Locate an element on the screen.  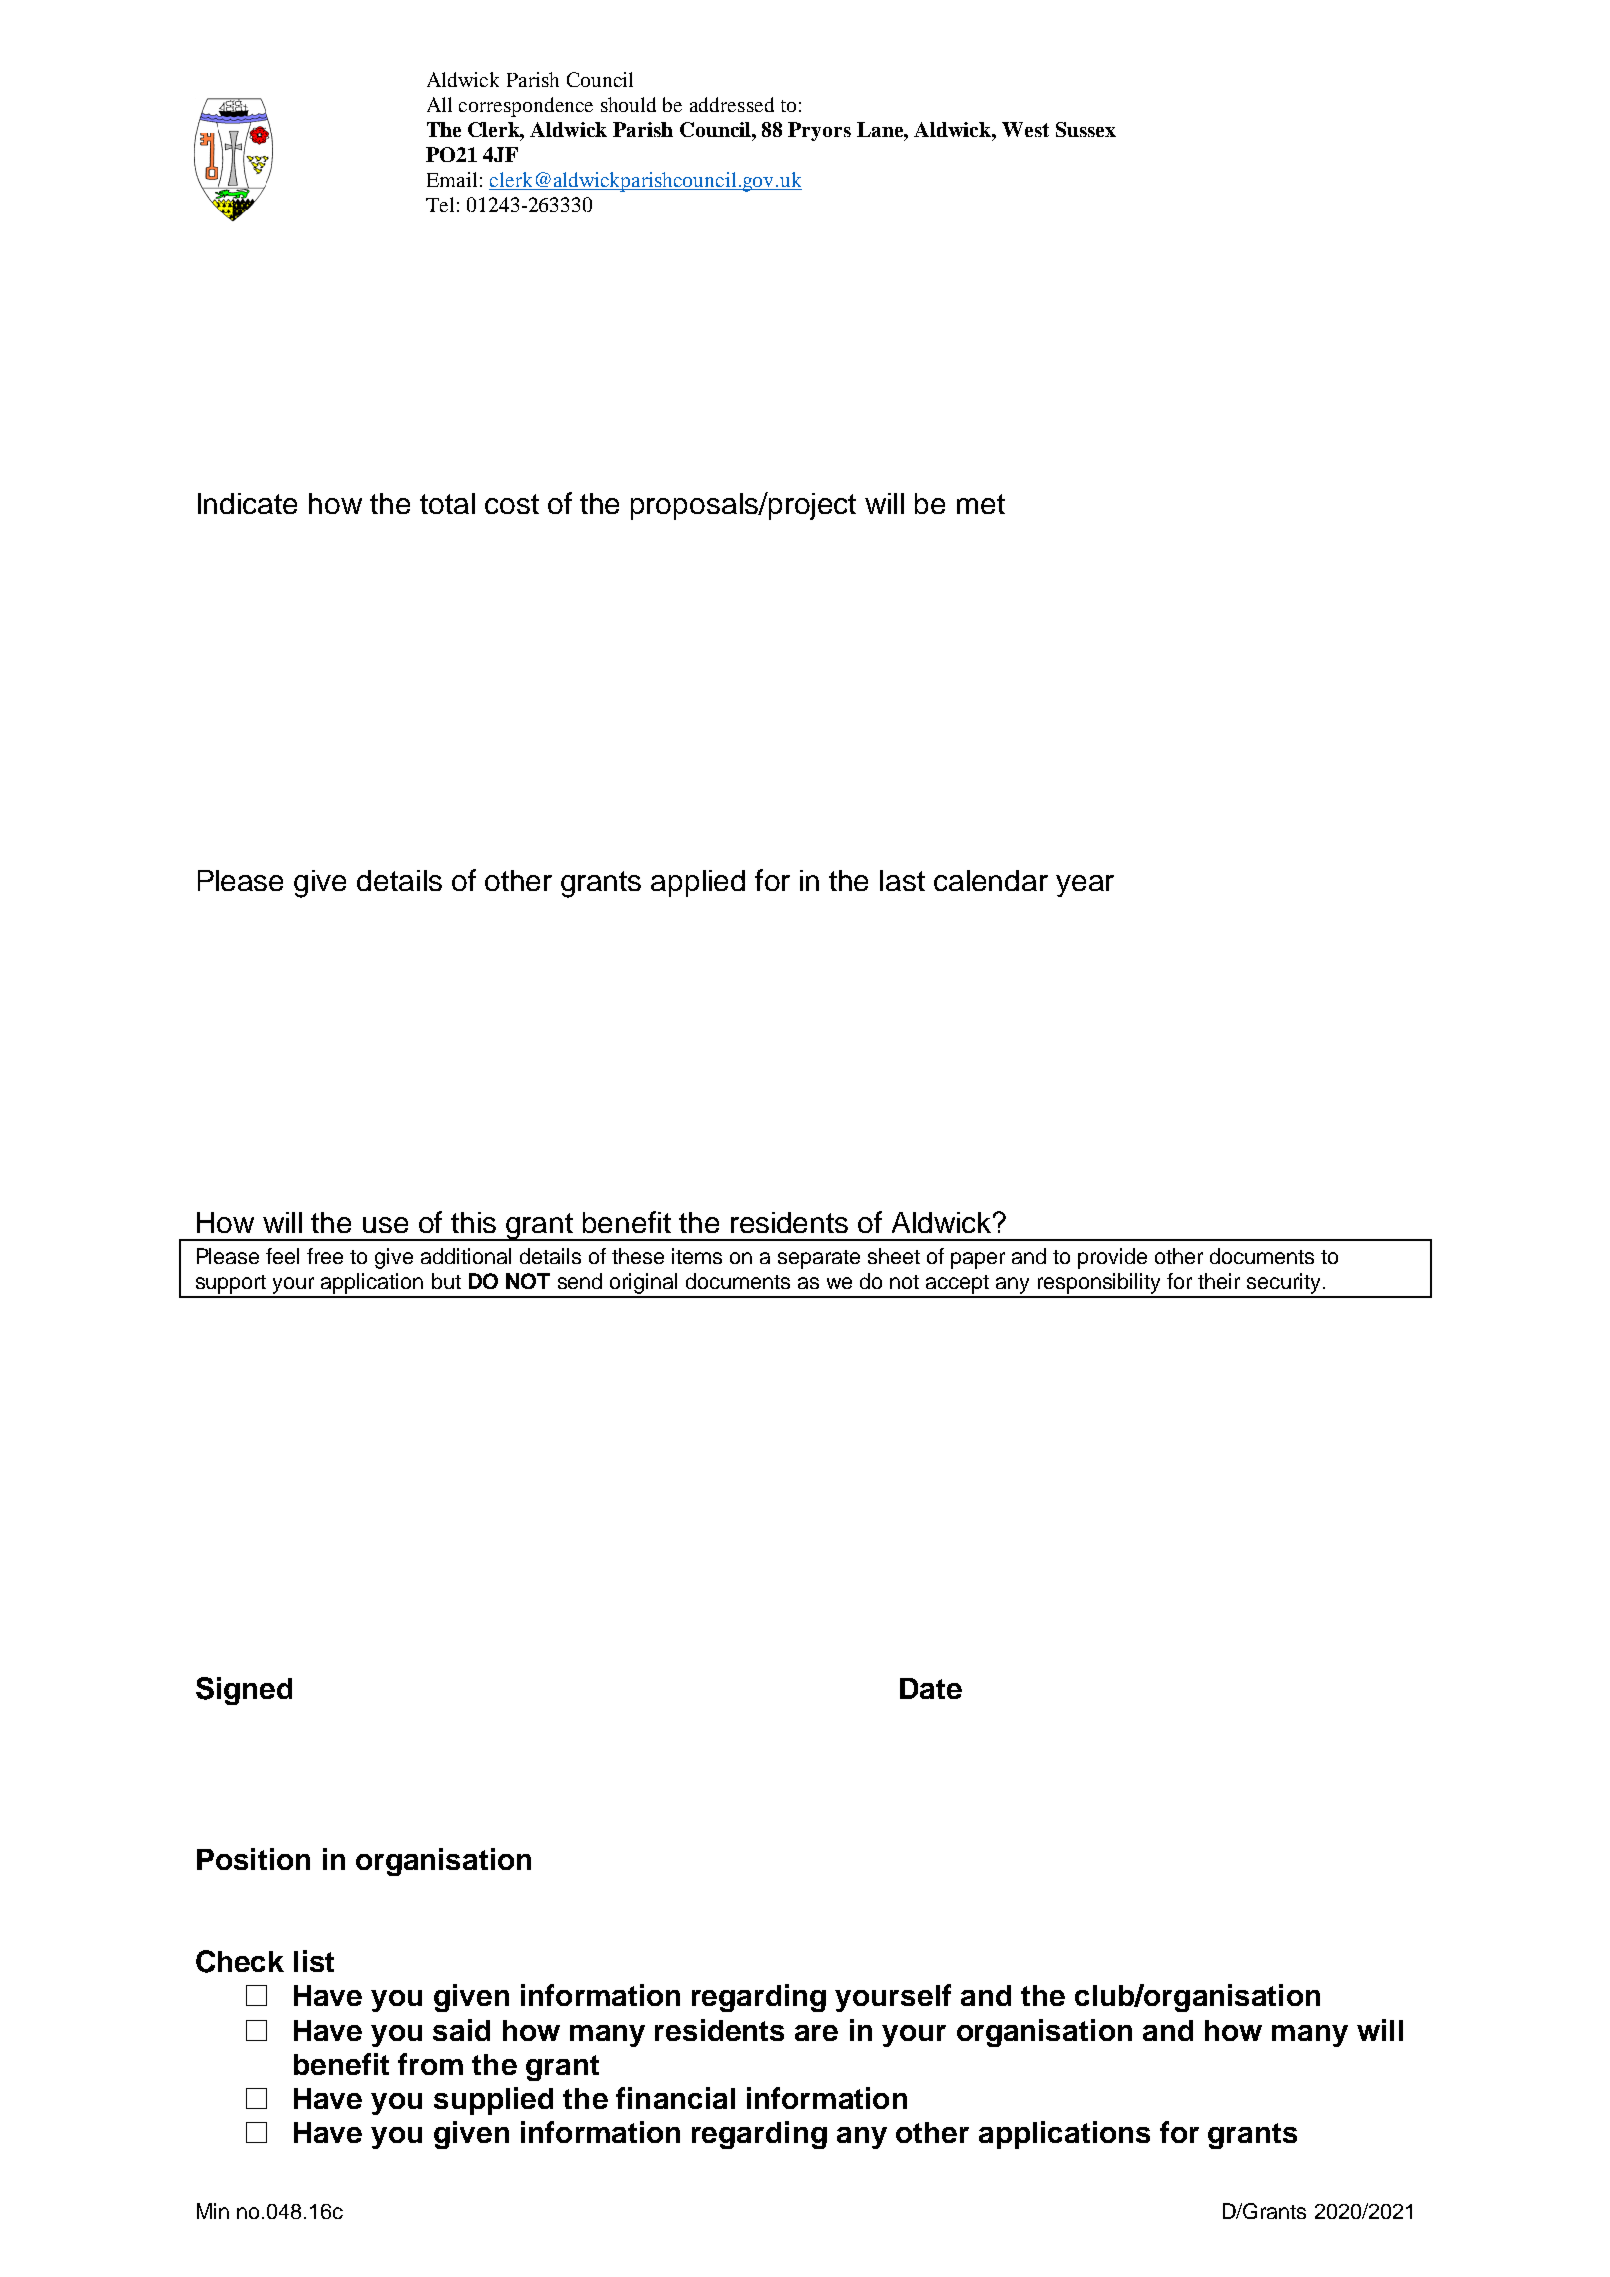
Date is located at coordinates (931, 1688).
